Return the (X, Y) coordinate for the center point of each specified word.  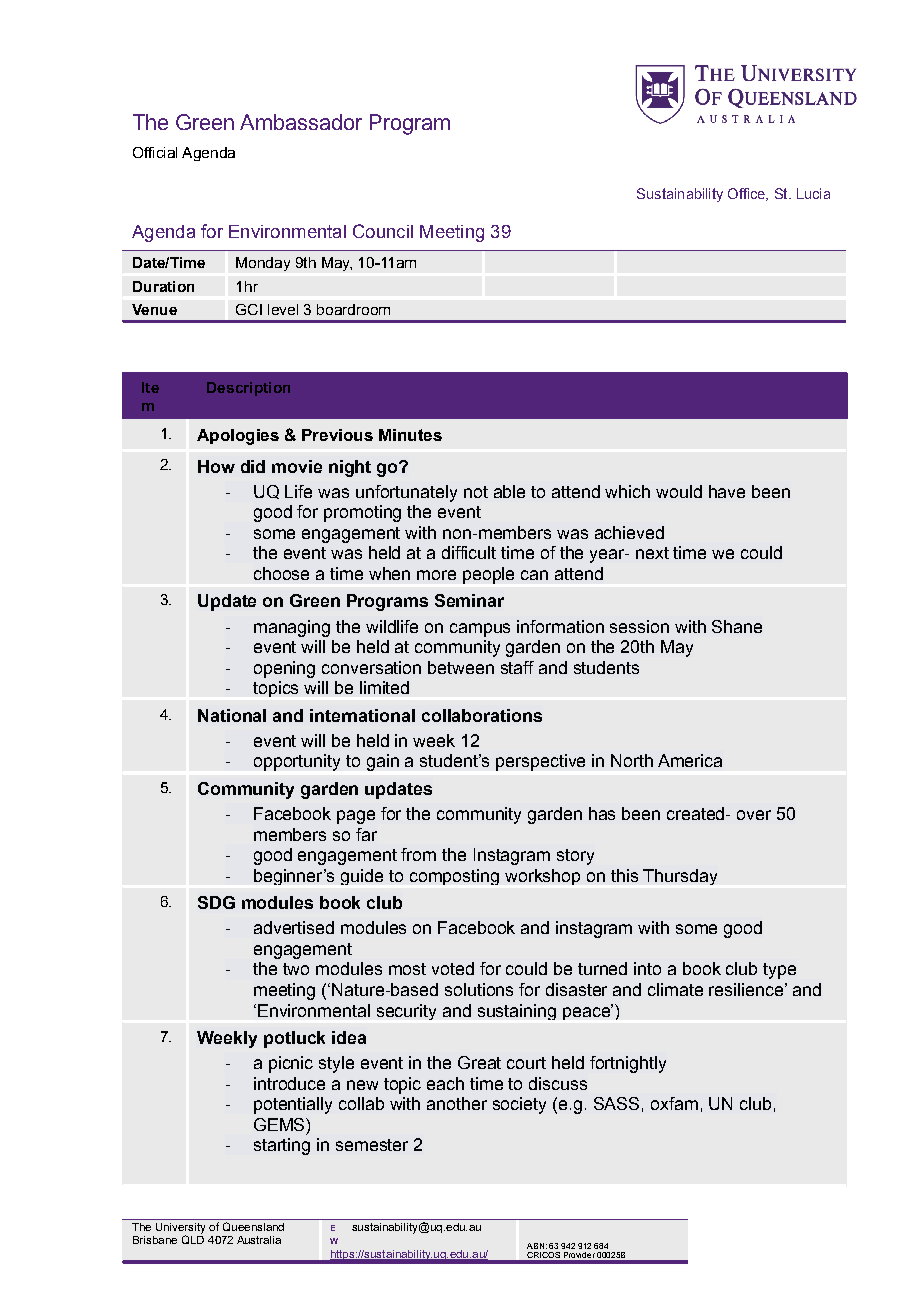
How (216, 466)
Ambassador (301, 122)
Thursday (680, 877)
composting (454, 877)
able (509, 491)
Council (383, 231)
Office (747, 194)
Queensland (253, 1226)
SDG (216, 902)
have (727, 491)
